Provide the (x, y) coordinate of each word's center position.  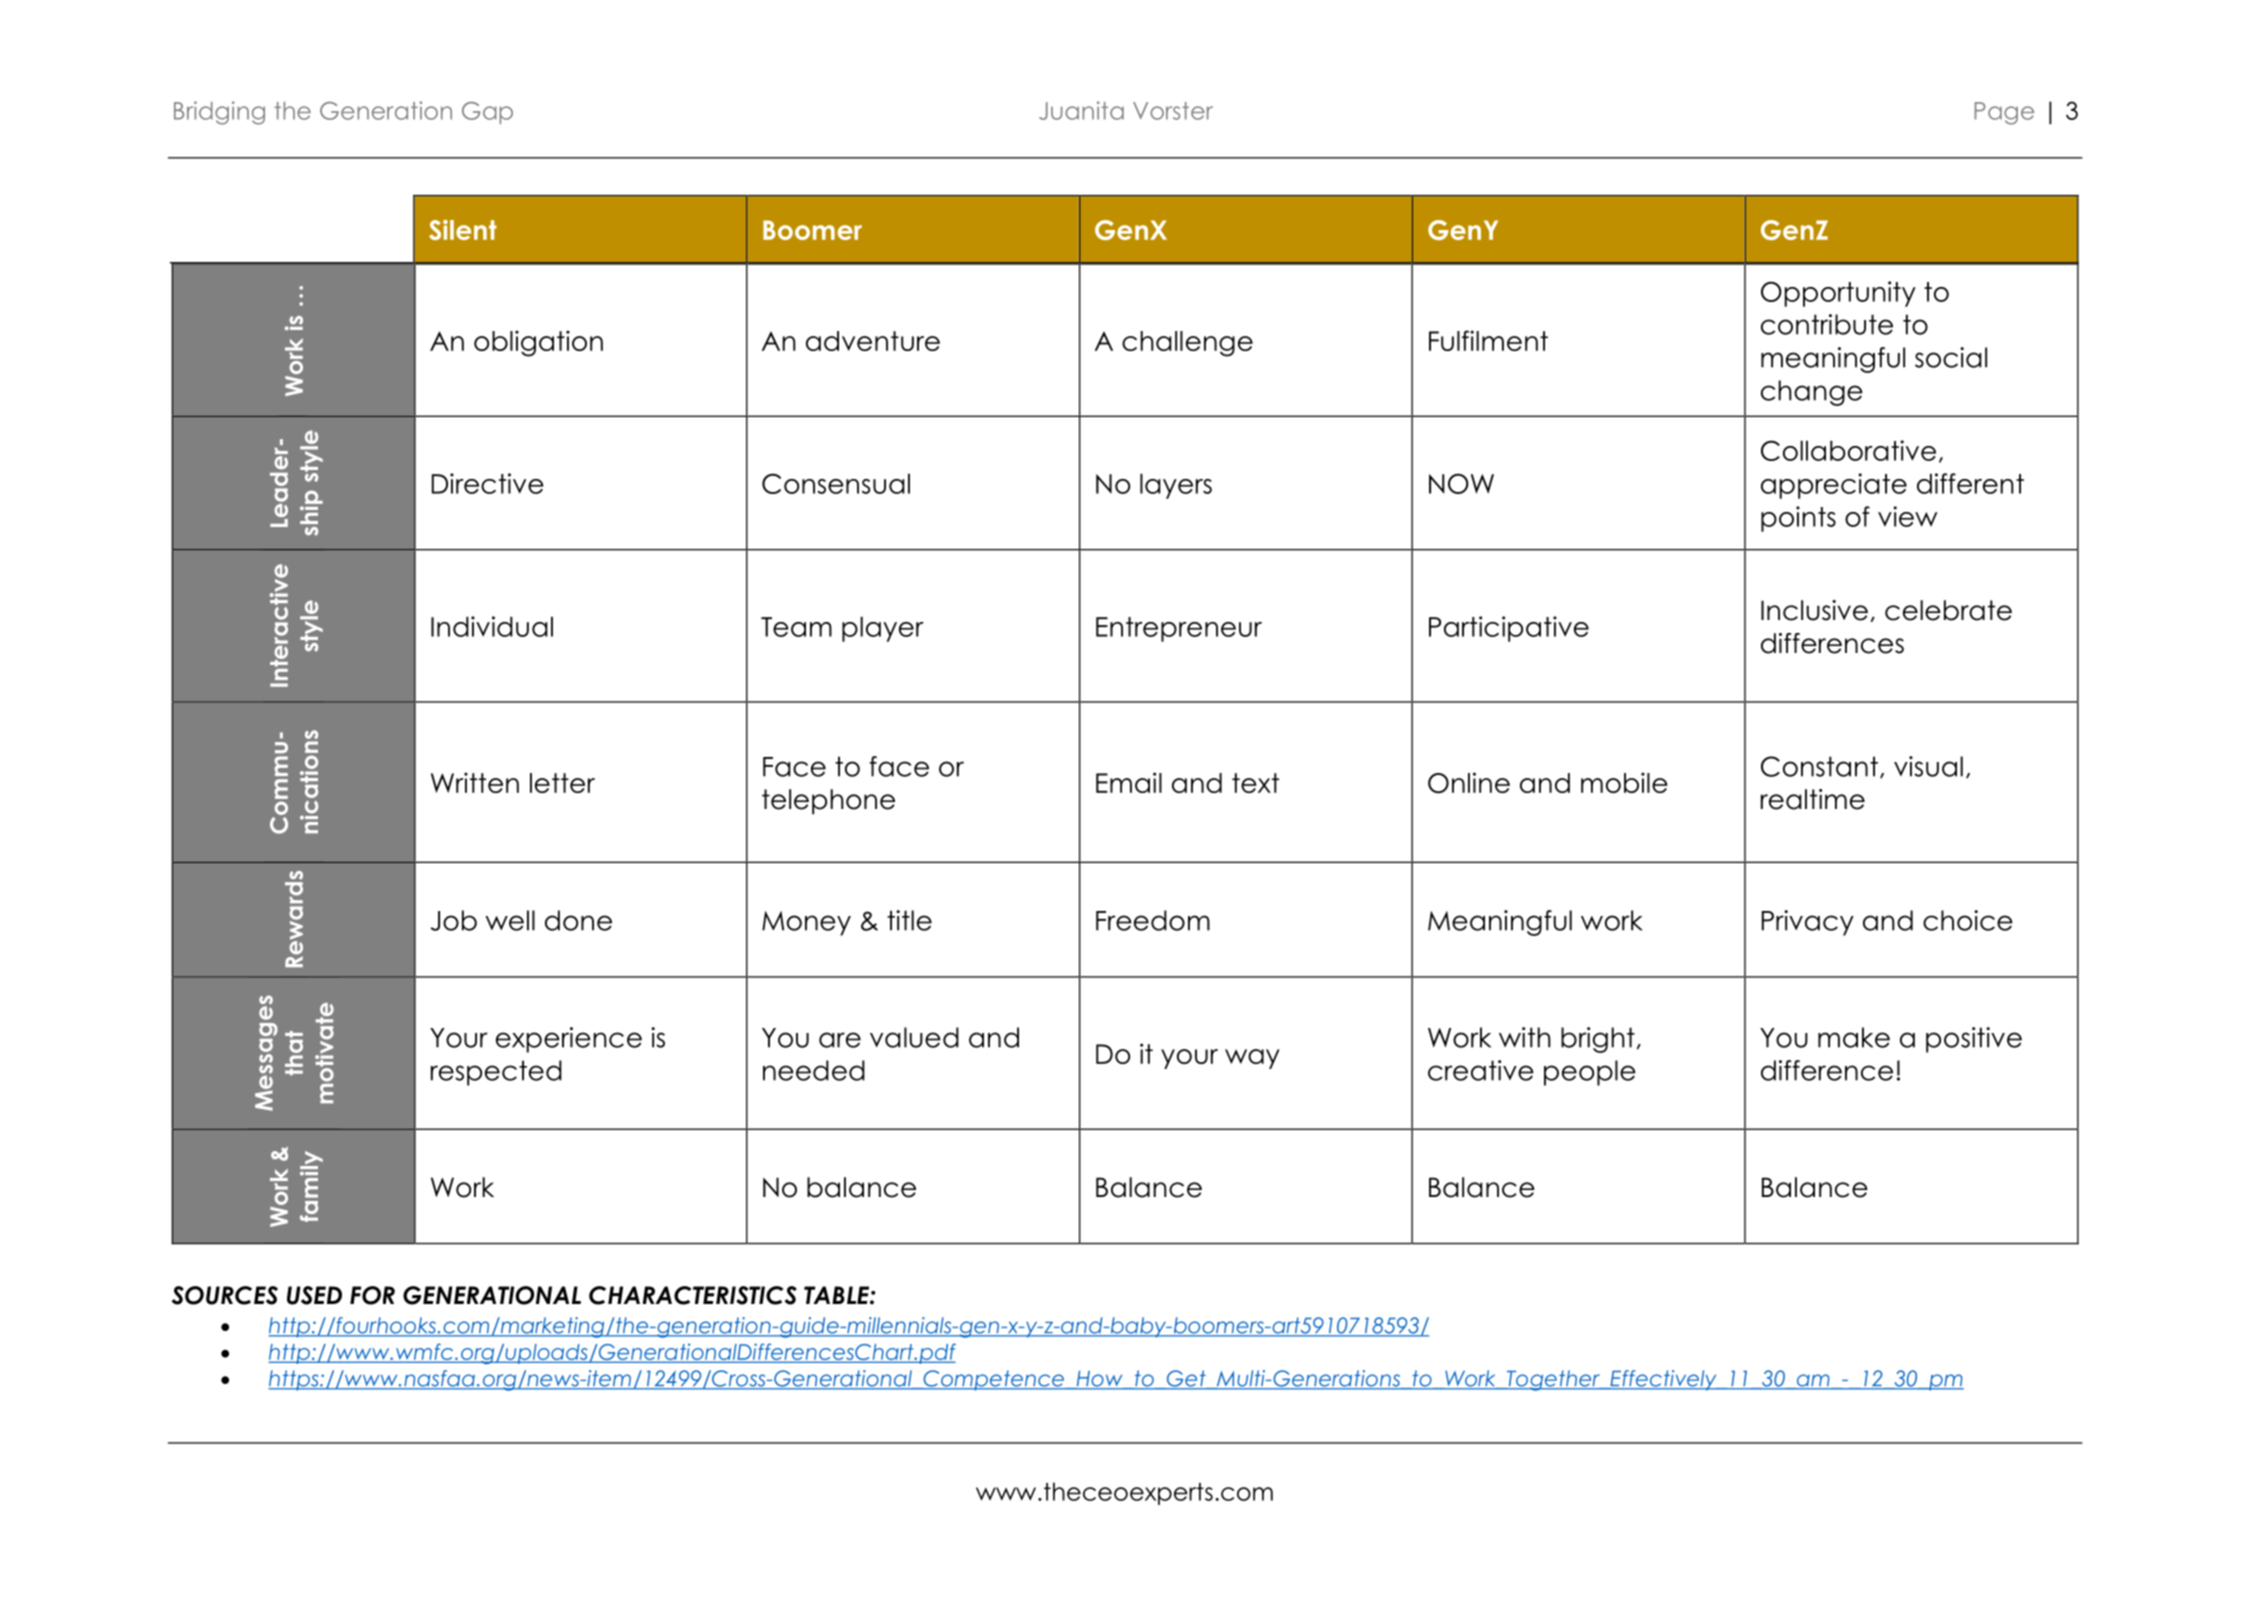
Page (2004, 113)
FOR (372, 1295)
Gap (487, 113)
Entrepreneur (1179, 629)
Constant (1819, 766)
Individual (492, 626)
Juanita (1081, 110)
